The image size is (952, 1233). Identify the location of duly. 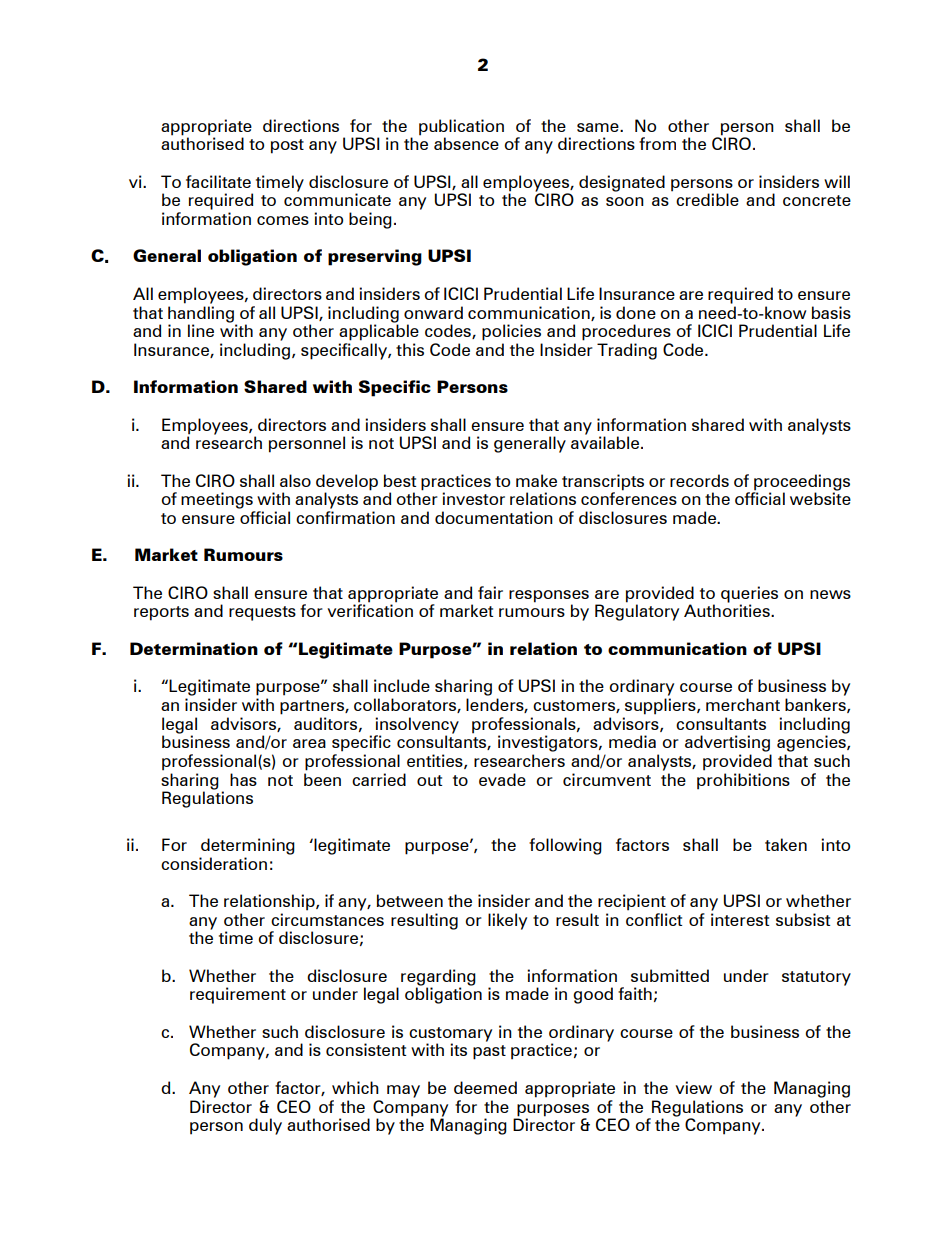
(265, 1126).
